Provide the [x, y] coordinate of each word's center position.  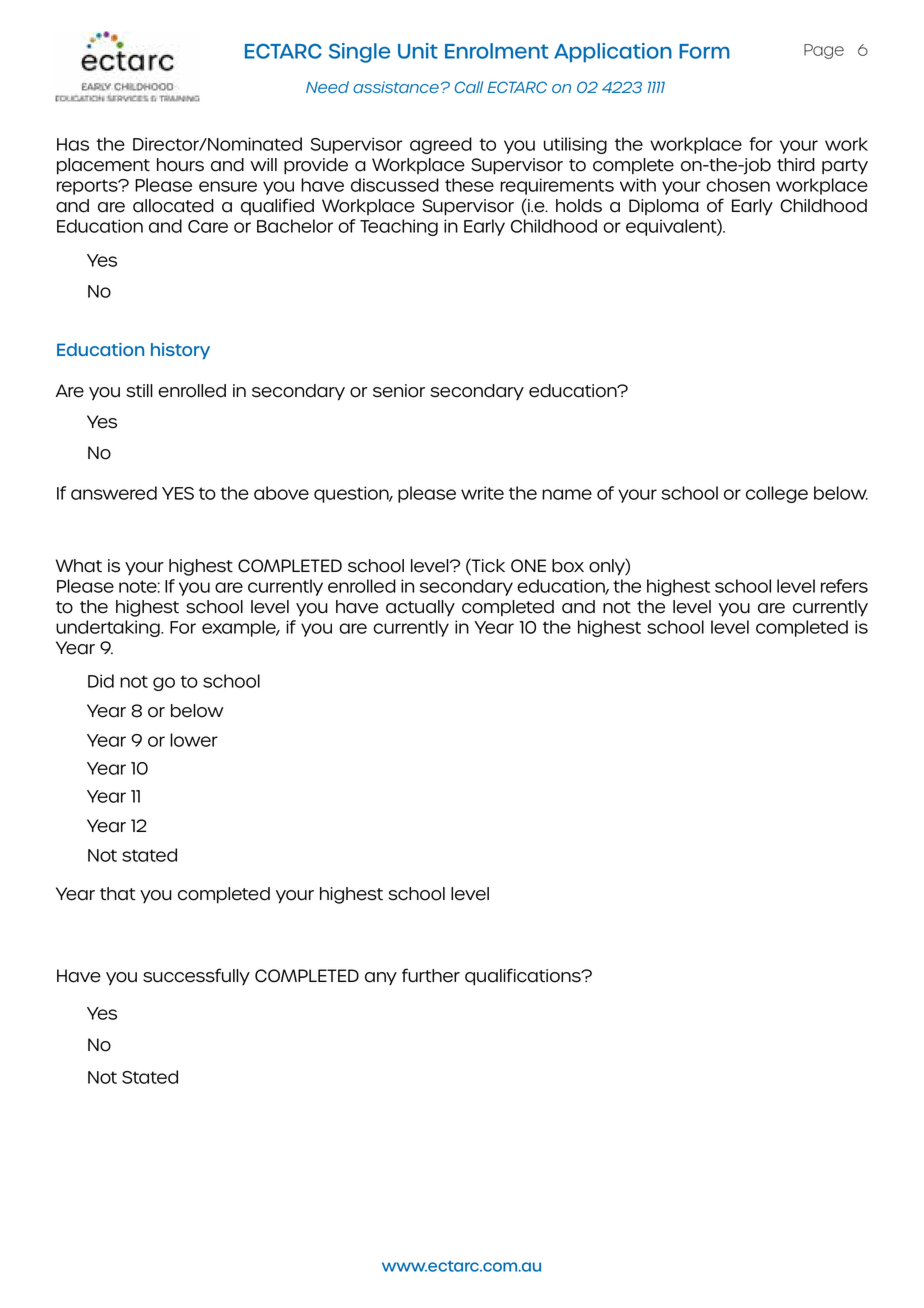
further [431, 975]
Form [704, 51]
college [777, 494]
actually [420, 608]
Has [73, 144]
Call [469, 87]
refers [844, 586]
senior [399, 391]
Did [101, 681]
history [180, 351]
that [118, 894]
